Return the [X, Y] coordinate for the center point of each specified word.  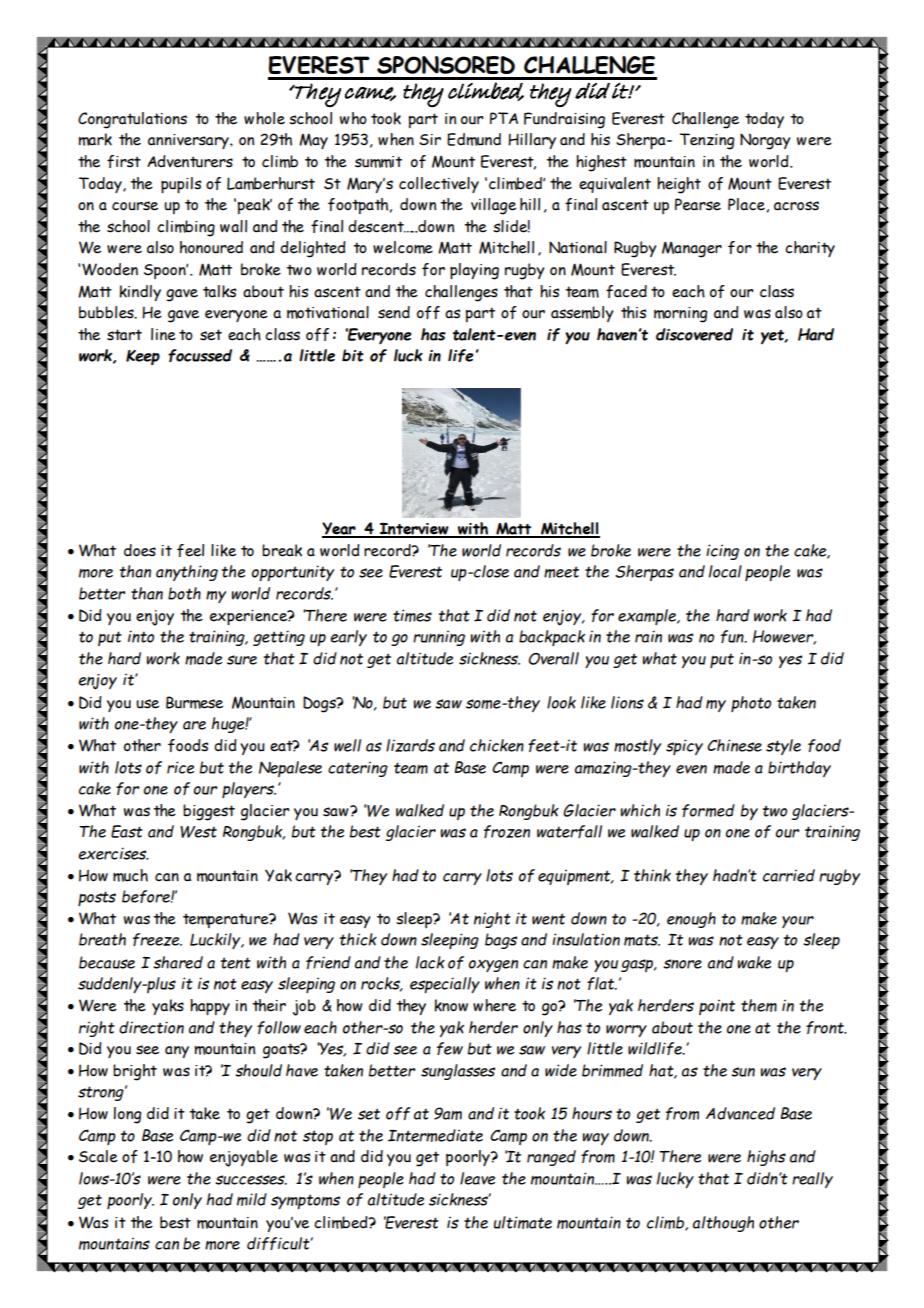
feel [190, 550]
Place [746, 204]
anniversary [189, 141]
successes [251, 1180]
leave [477, 1178]
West [198, 832]
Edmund [474, 139]
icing [722, 552]
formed [708, 810]
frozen [507, 831]
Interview [414, 530]
